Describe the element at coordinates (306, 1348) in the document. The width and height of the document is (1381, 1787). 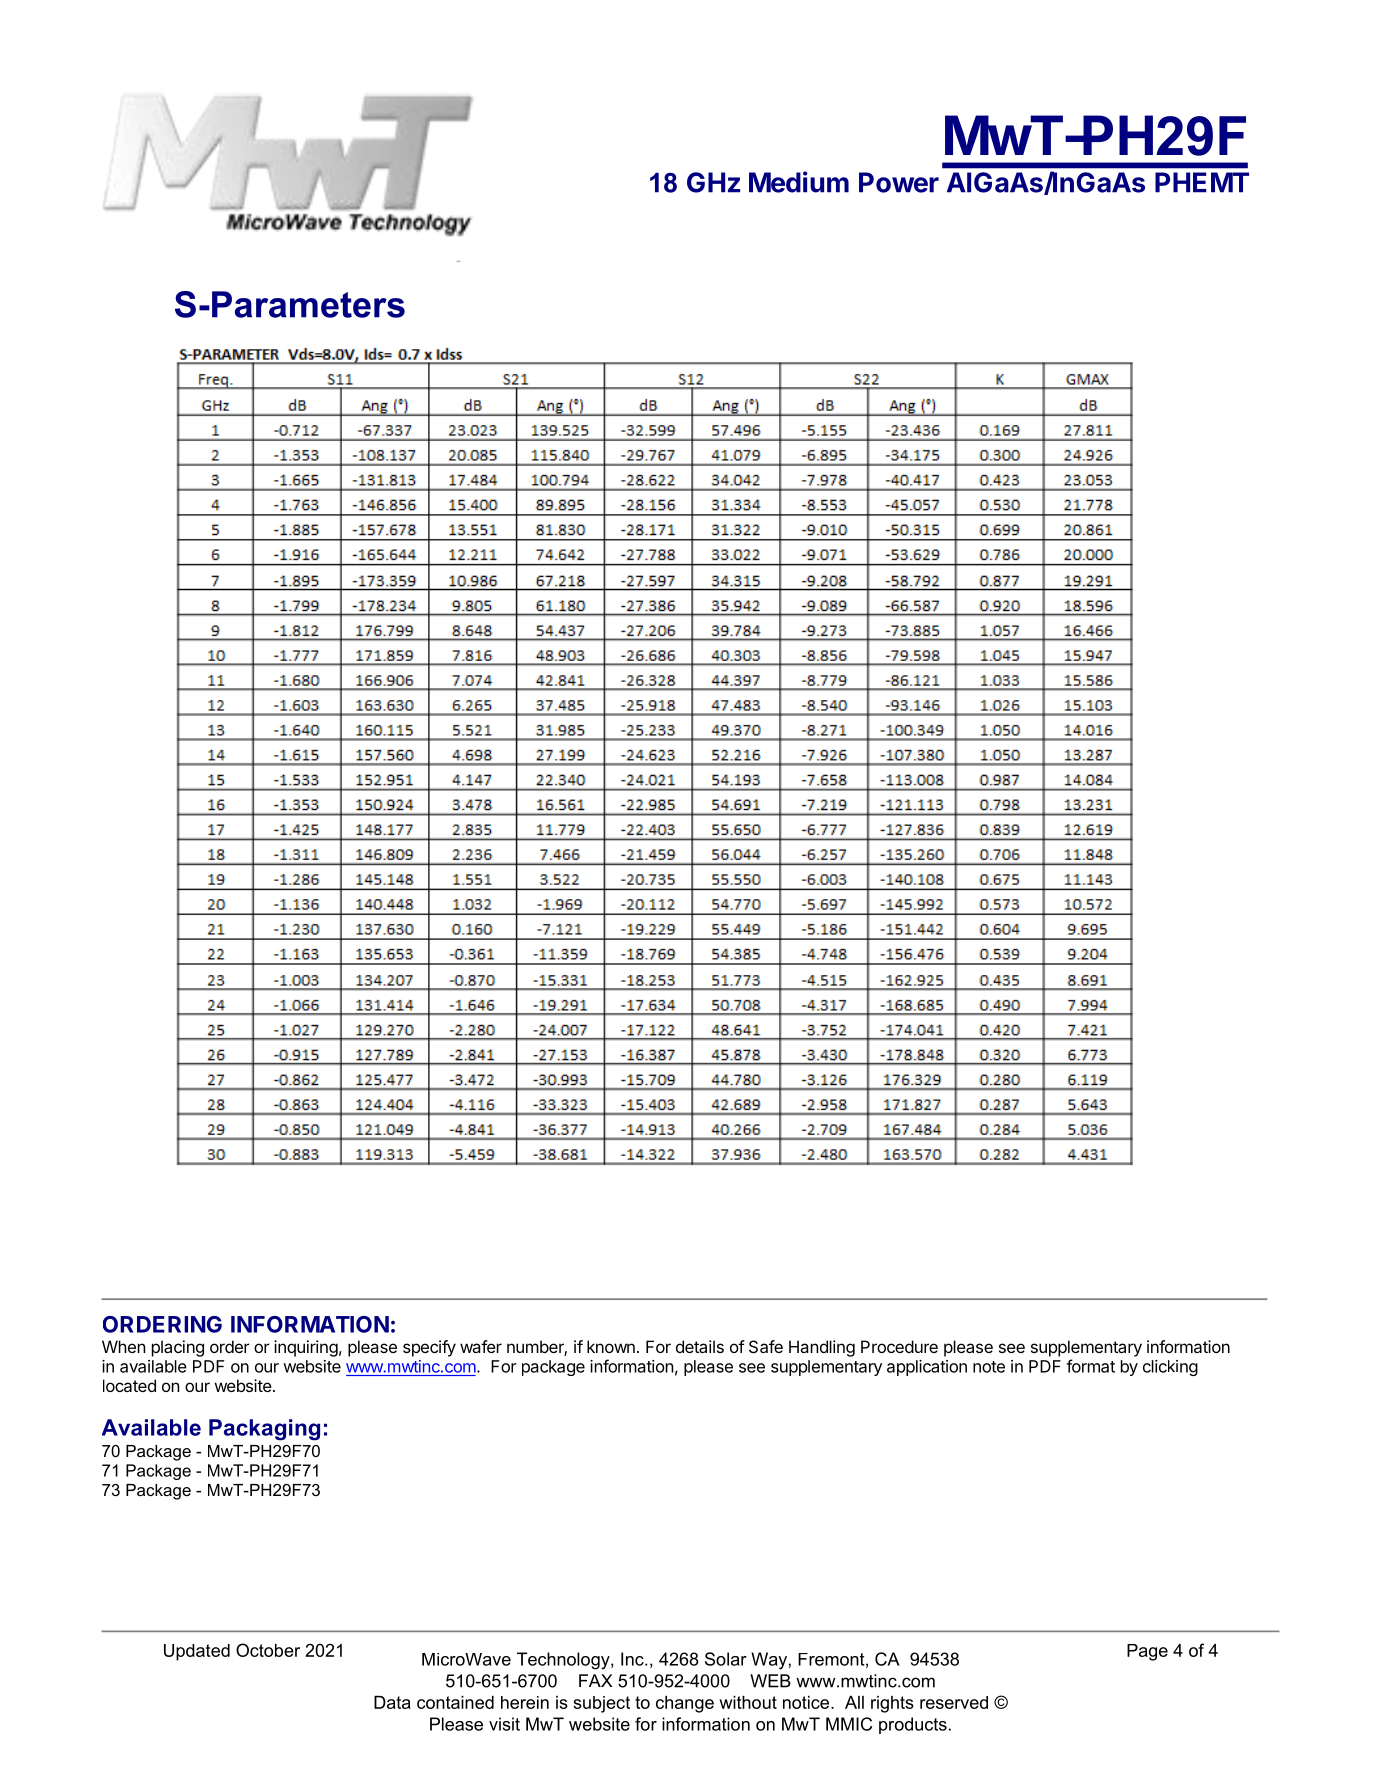
I see `inquiring` at that location.
